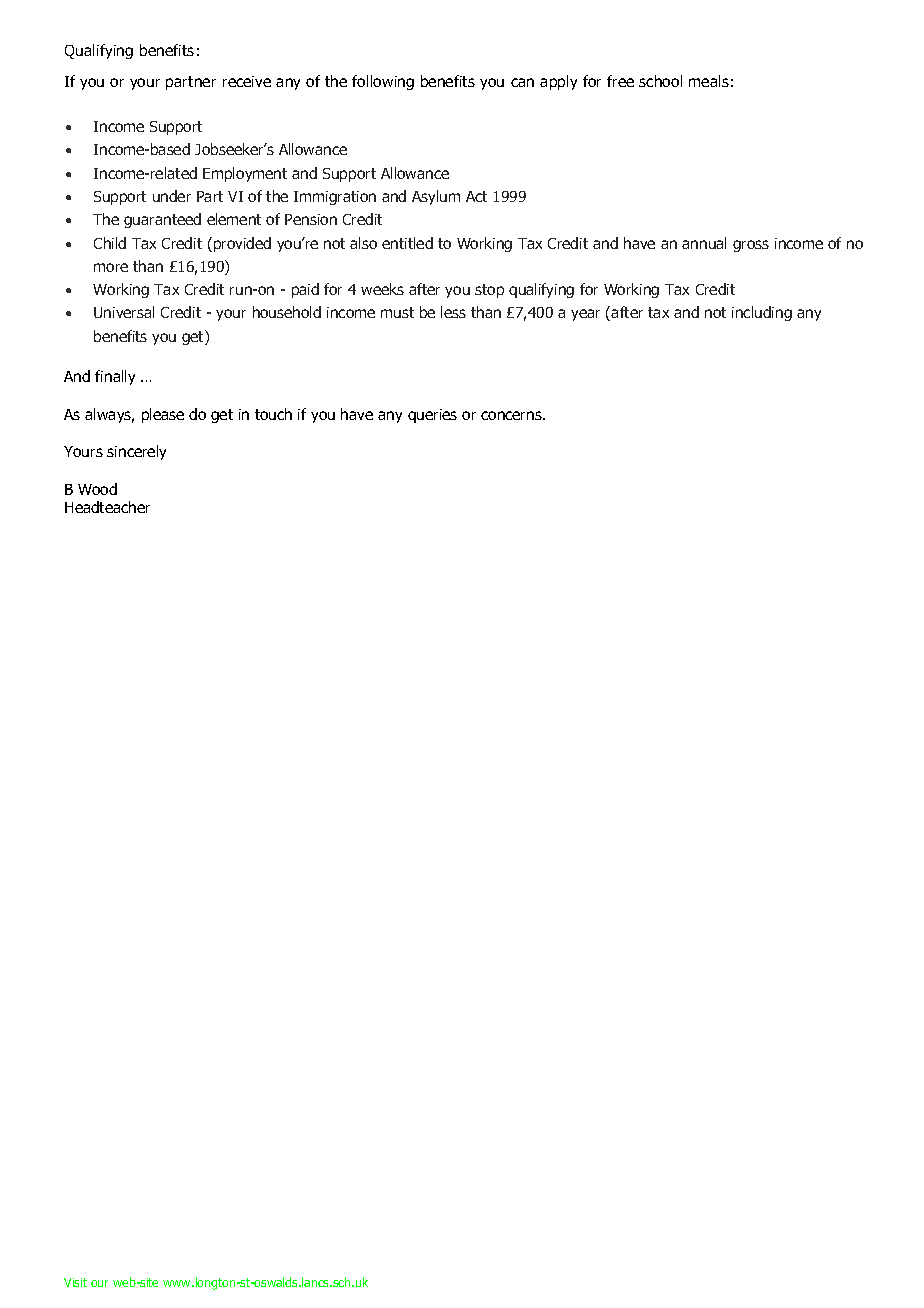  What do you see at coordinates (75, 1282) in the screenshot?
I see `Visit` at bounding box center [75, 1282].
